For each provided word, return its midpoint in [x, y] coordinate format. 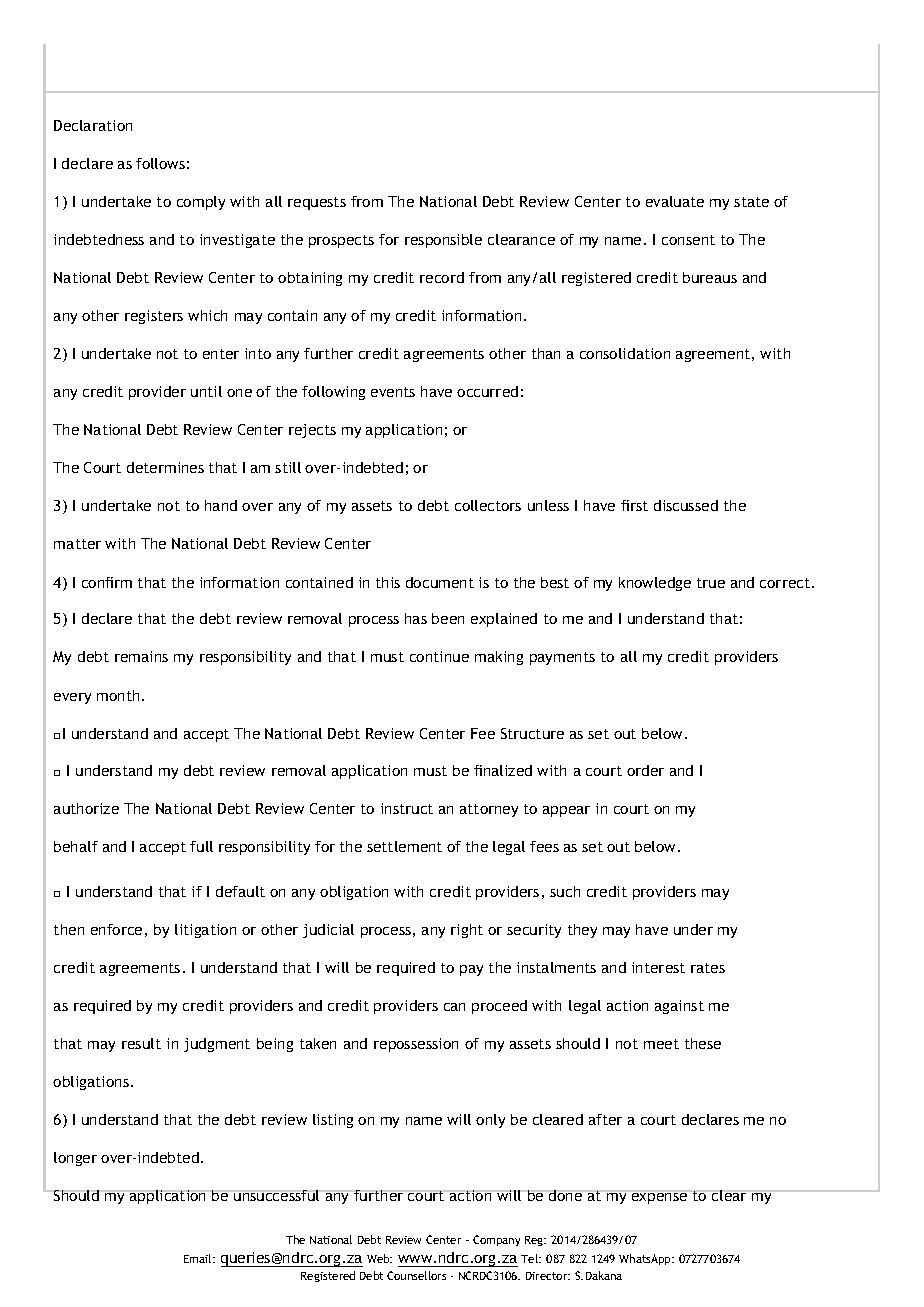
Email [199, 1258]
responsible [443, 241]
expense [660, 1197]
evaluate [675, 201]
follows [160, 163]
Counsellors [416, 1275]
